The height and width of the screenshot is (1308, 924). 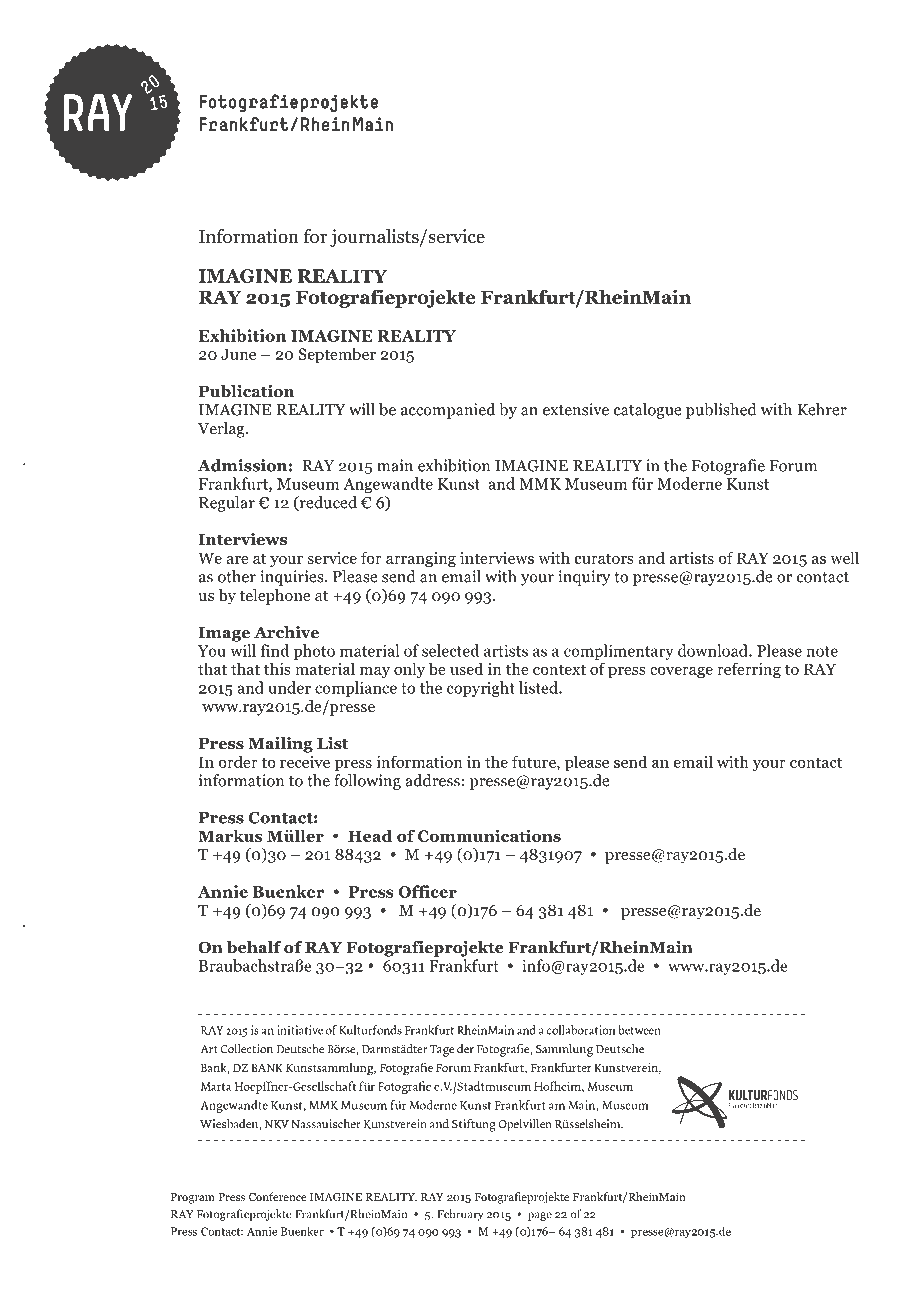 I want to click on telephone, so click(x=275, y=597).
